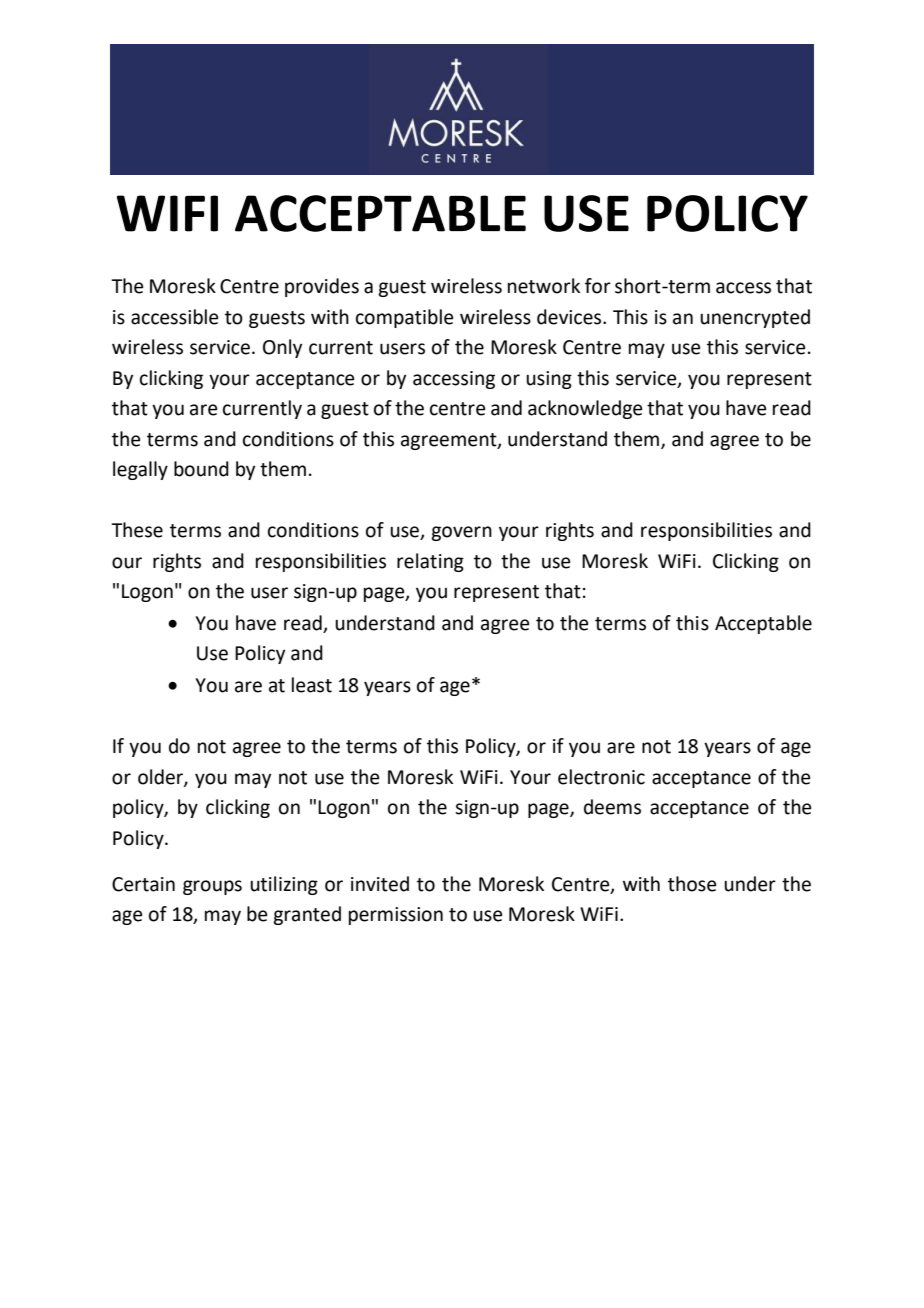 This document has height=1308, width=924. What do you see at coordinates (430, 562) in the document?
I see `relating` at bounding box center [430, 562].
